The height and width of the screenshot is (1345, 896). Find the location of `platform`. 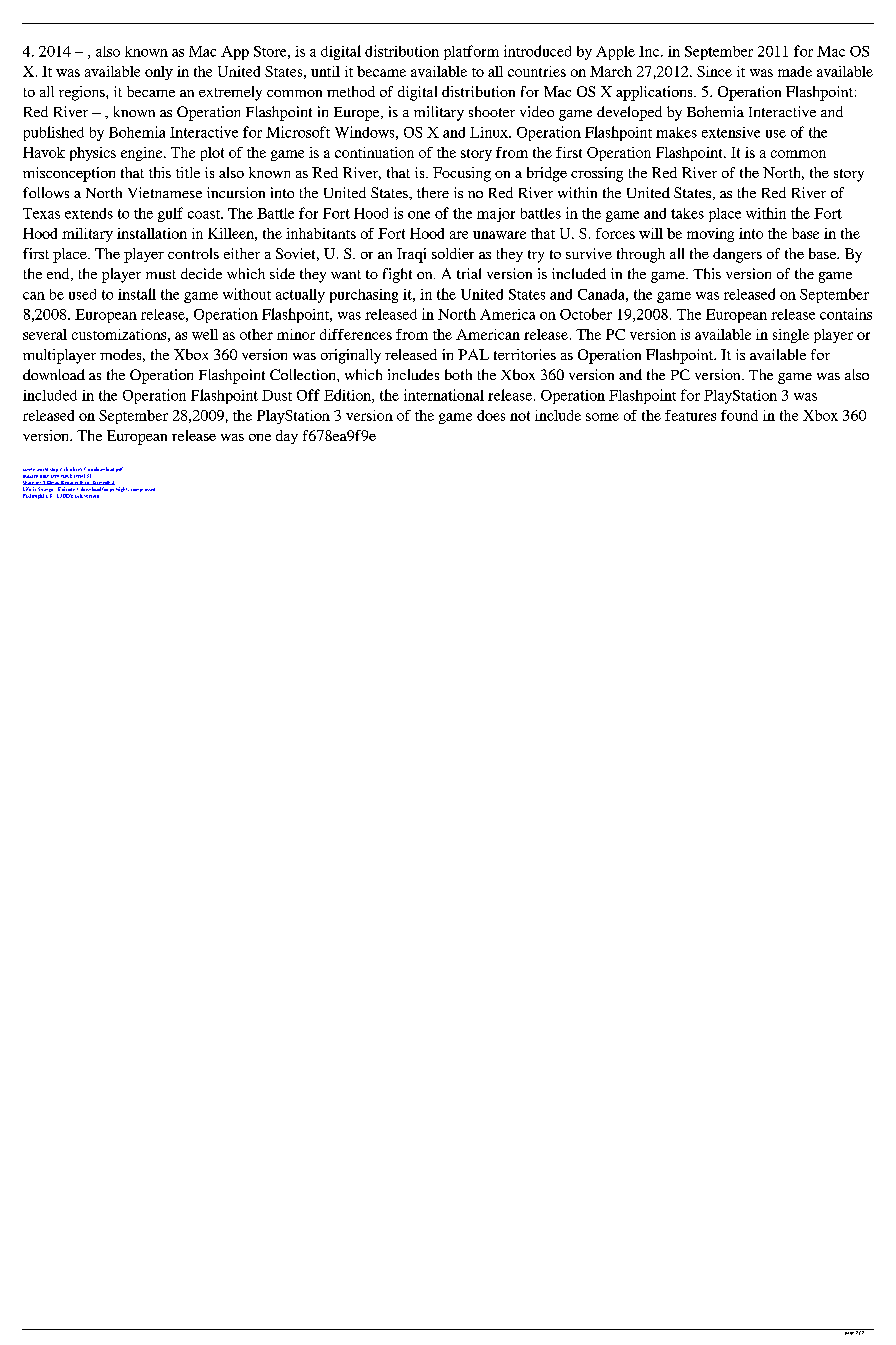

platform is located at coordinates (471, 52).
